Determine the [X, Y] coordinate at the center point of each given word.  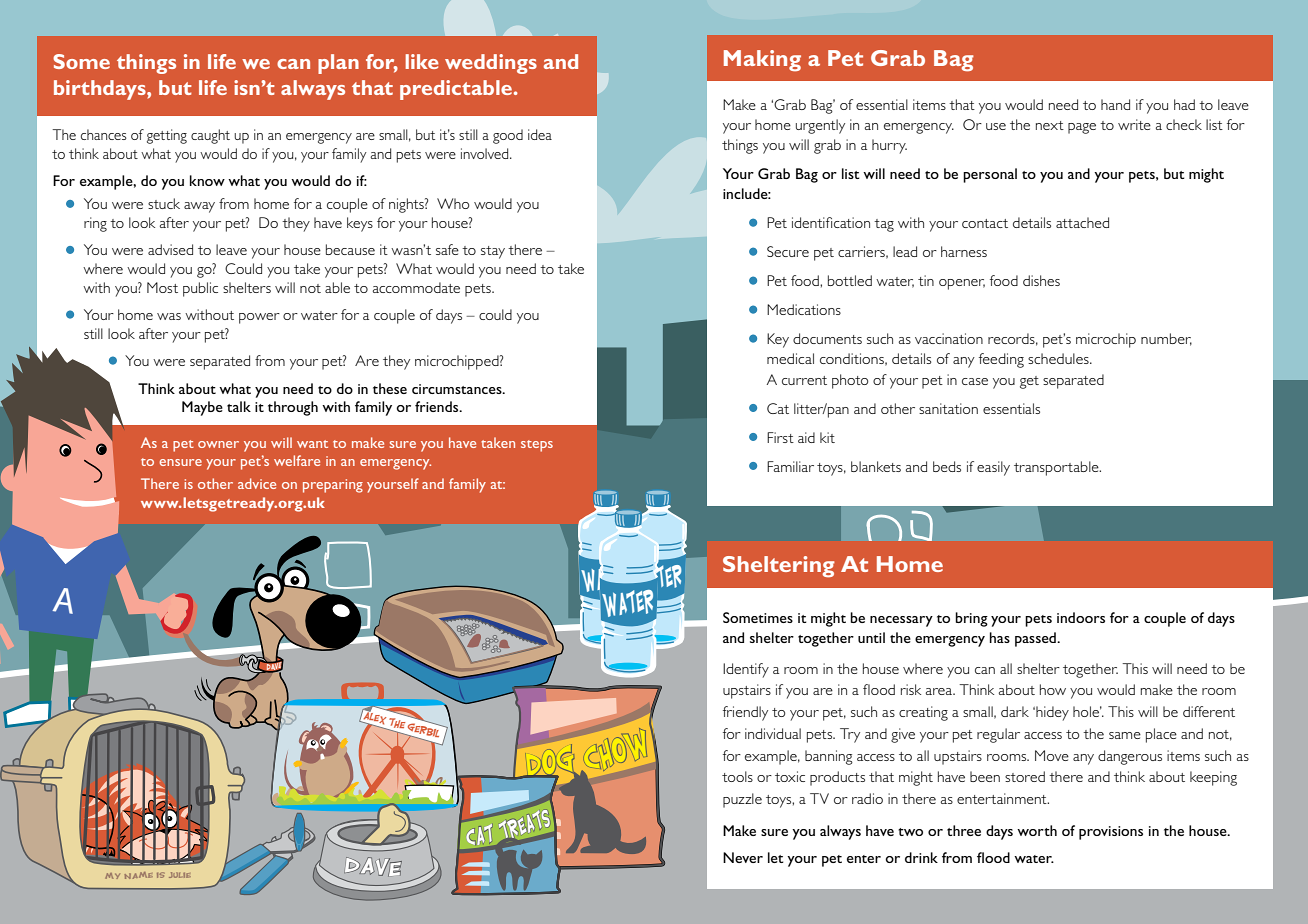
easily [993, 468]
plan [338, 64]
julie [180, 875]
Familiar [790, 466]
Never [743, 857]
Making [762, 61]
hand [1115, 104]
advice [257, 483]
